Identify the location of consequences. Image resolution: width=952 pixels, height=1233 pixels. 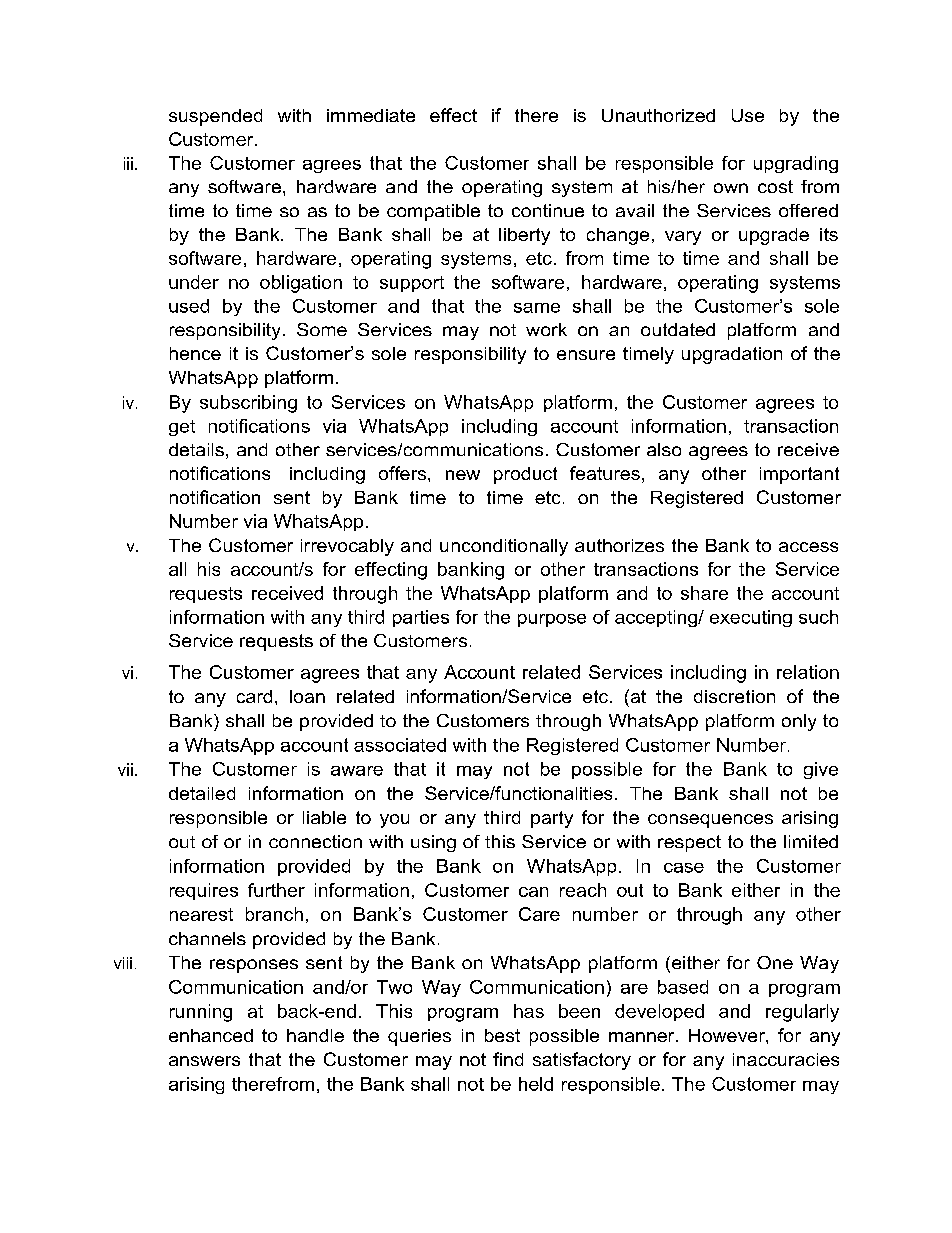
(710, 821).
